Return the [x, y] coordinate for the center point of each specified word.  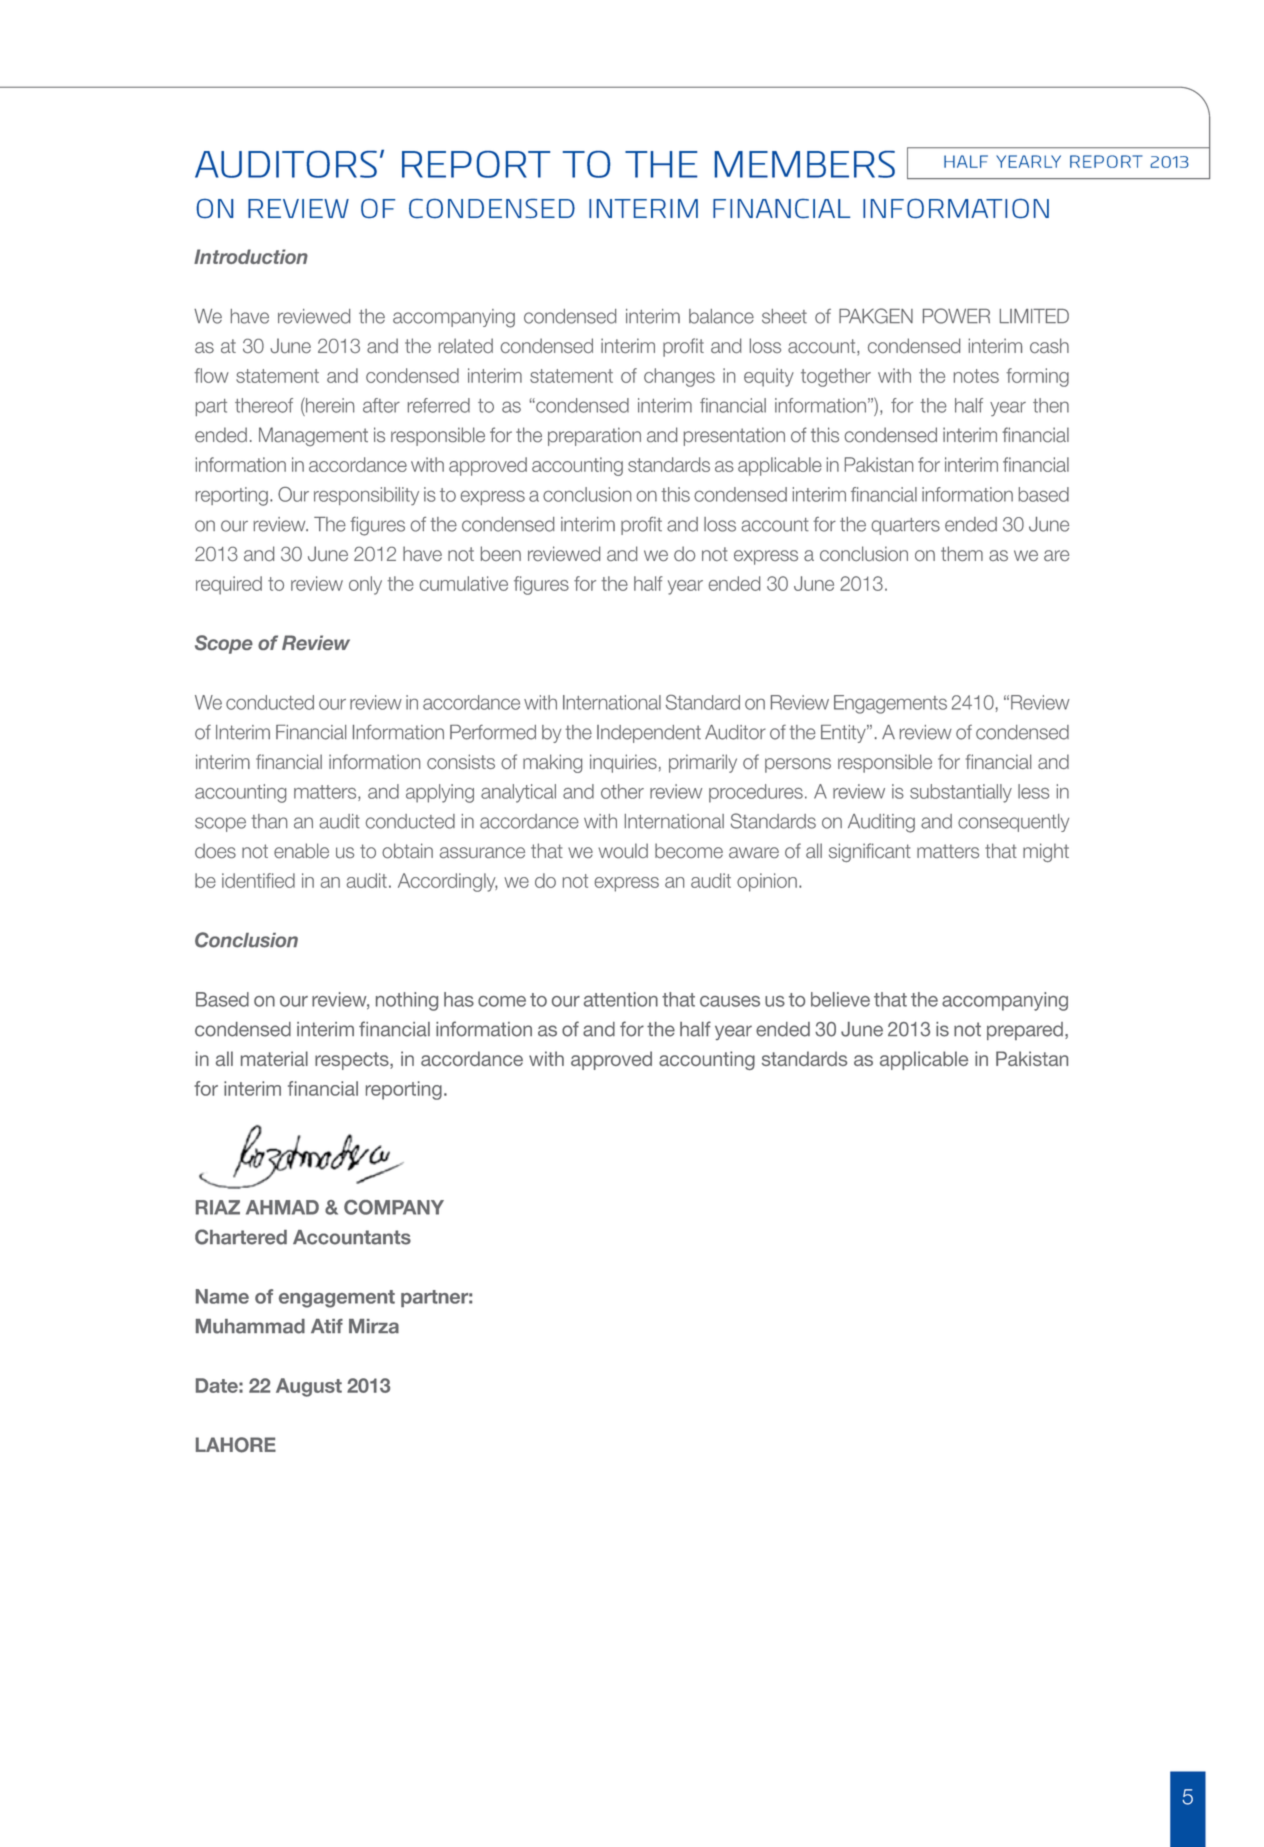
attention [621, 999]
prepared [1025, 1031]
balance [721, 316]
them [962, 553]
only [365, 585]
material [274, 1058]
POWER [956, 316]
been [501, 553]
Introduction [251, 256]
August [309, 1387]
